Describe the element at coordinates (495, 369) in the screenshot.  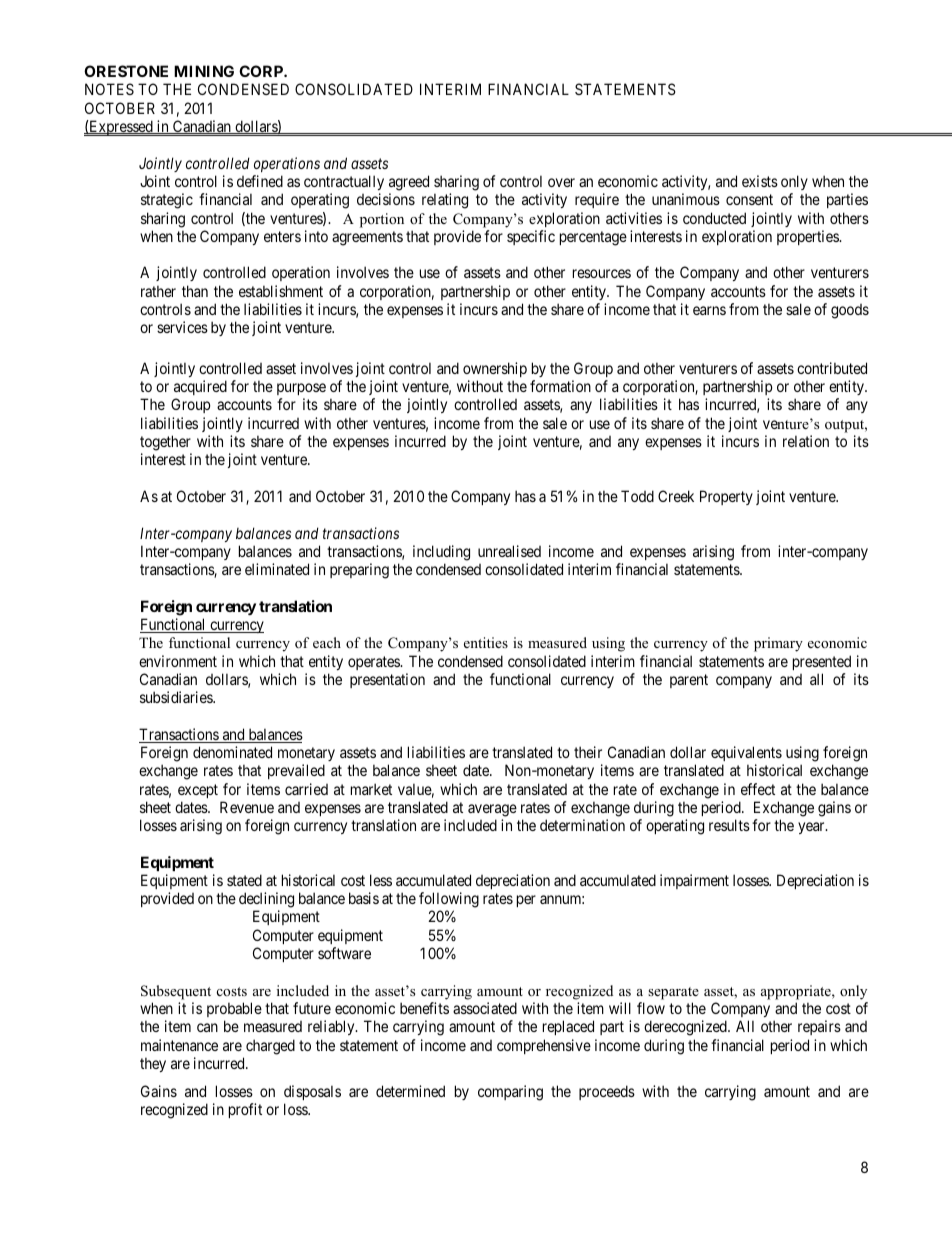
I see `ownership` at that location.
